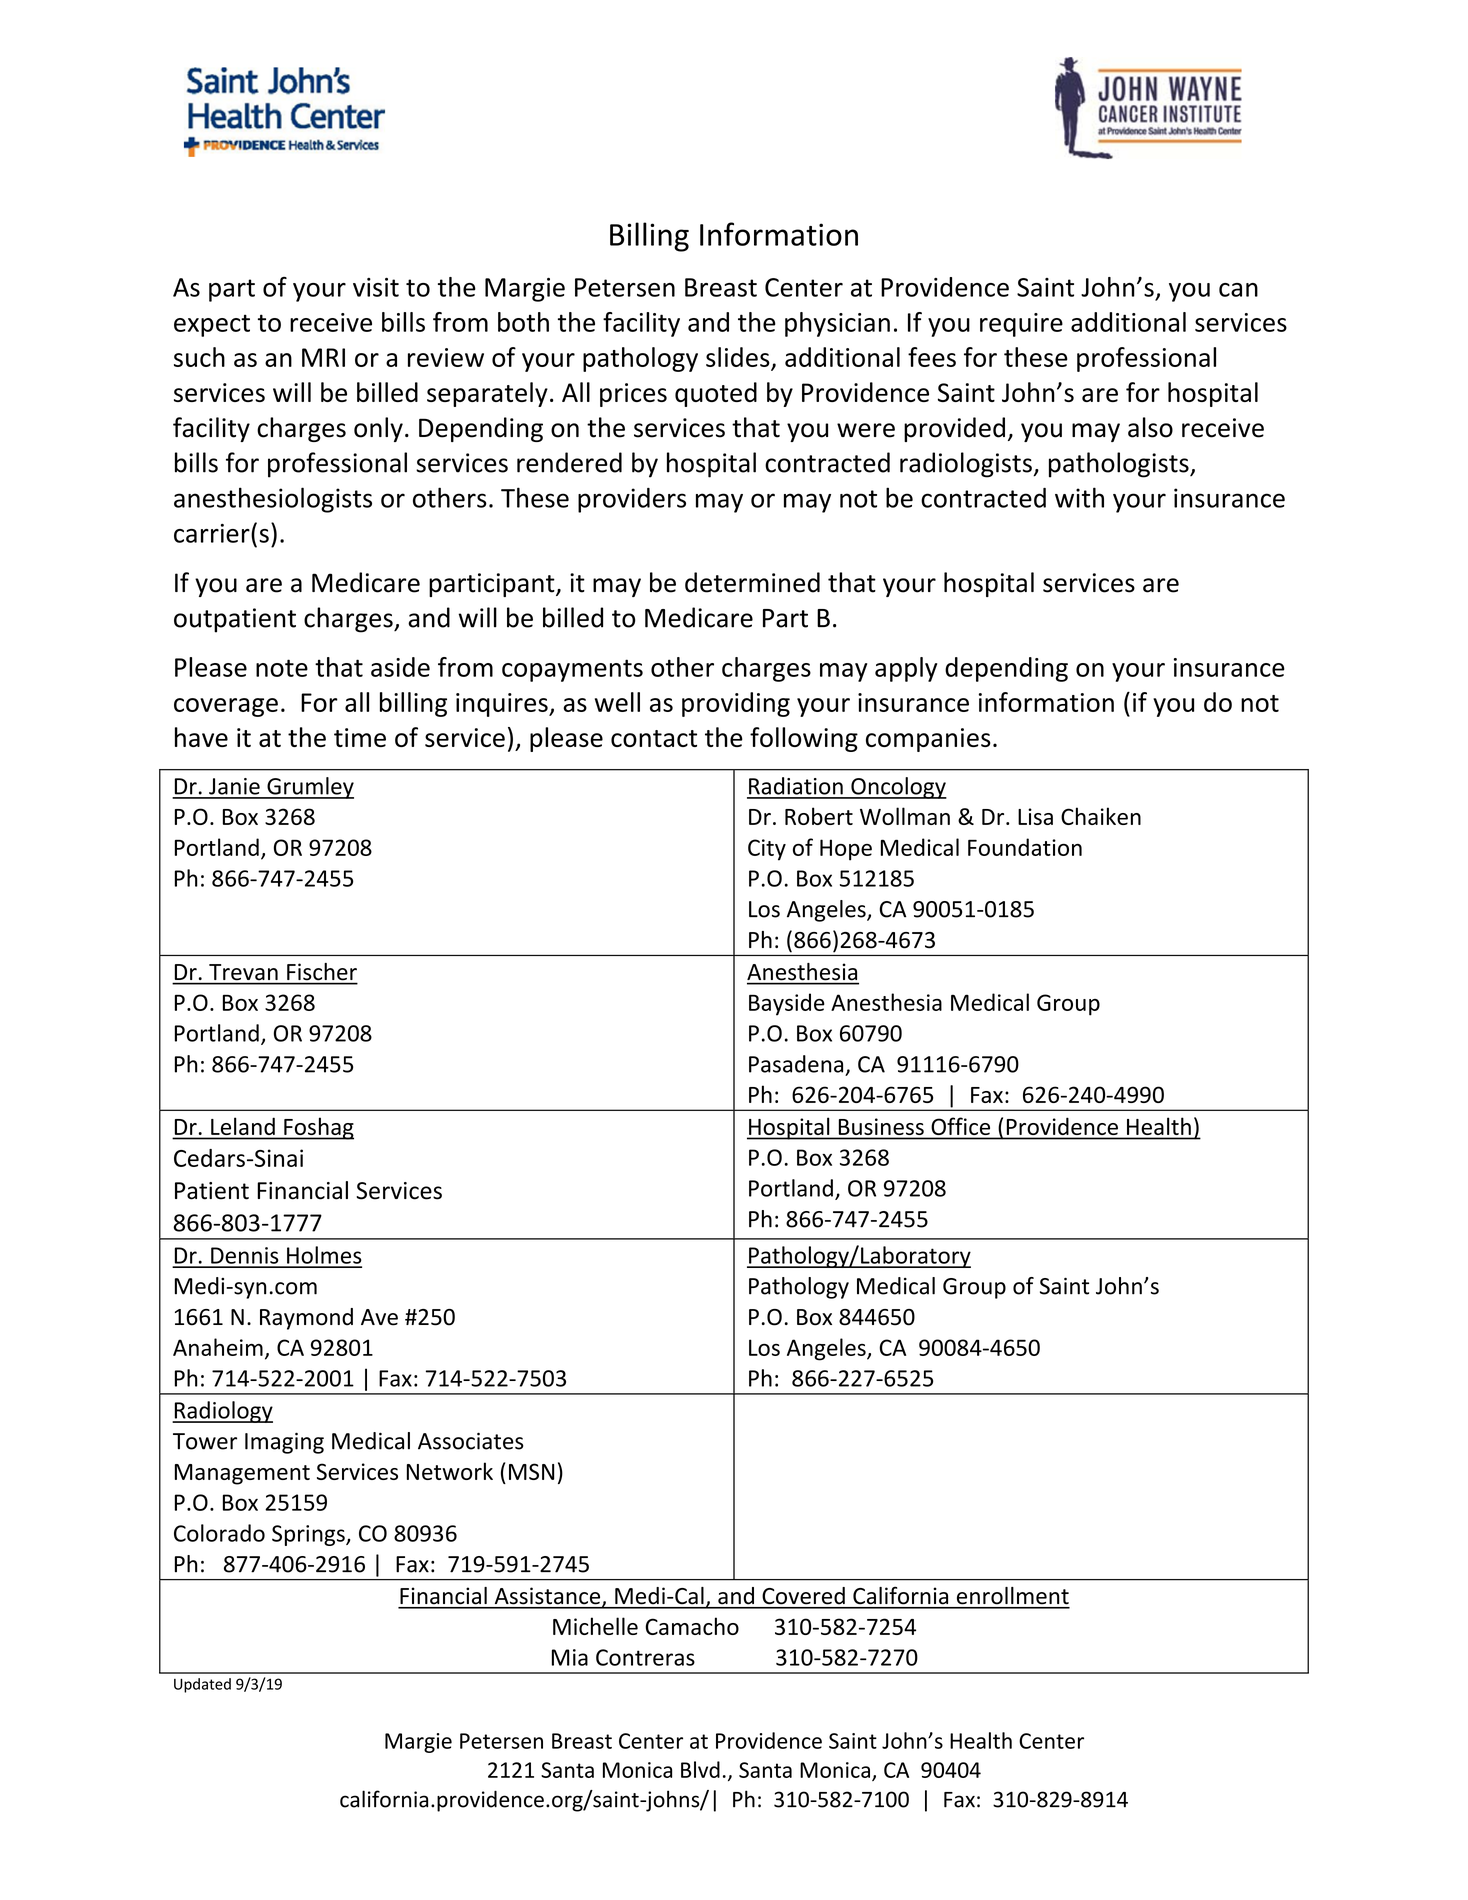  What do you see at coordinates (202, 1685) in the document?
I see `Updated` at bounding box center [202, 1685].
